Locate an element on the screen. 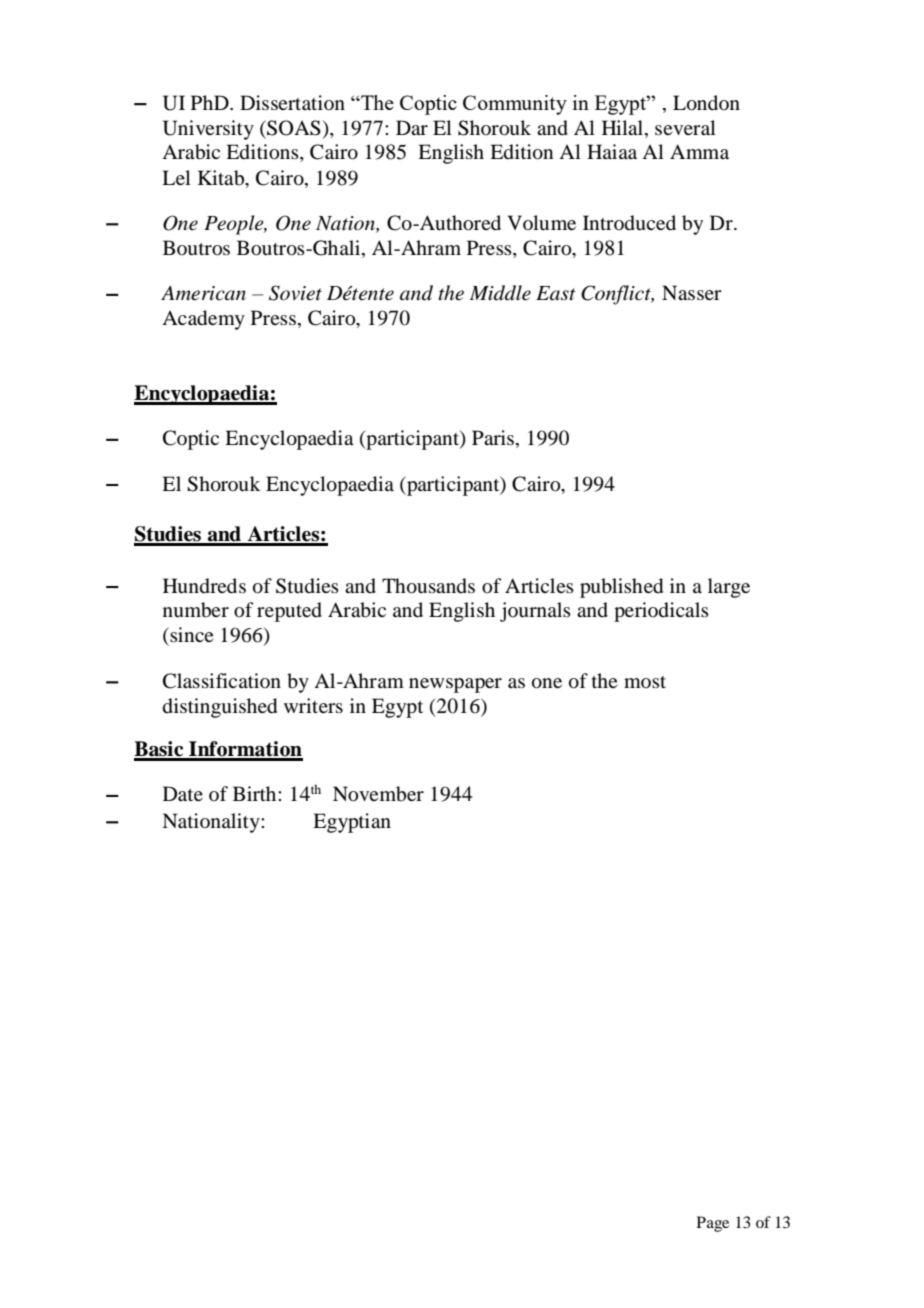 This screenshot has width=924, height=1308. several is located at coordinates (685, 127).
